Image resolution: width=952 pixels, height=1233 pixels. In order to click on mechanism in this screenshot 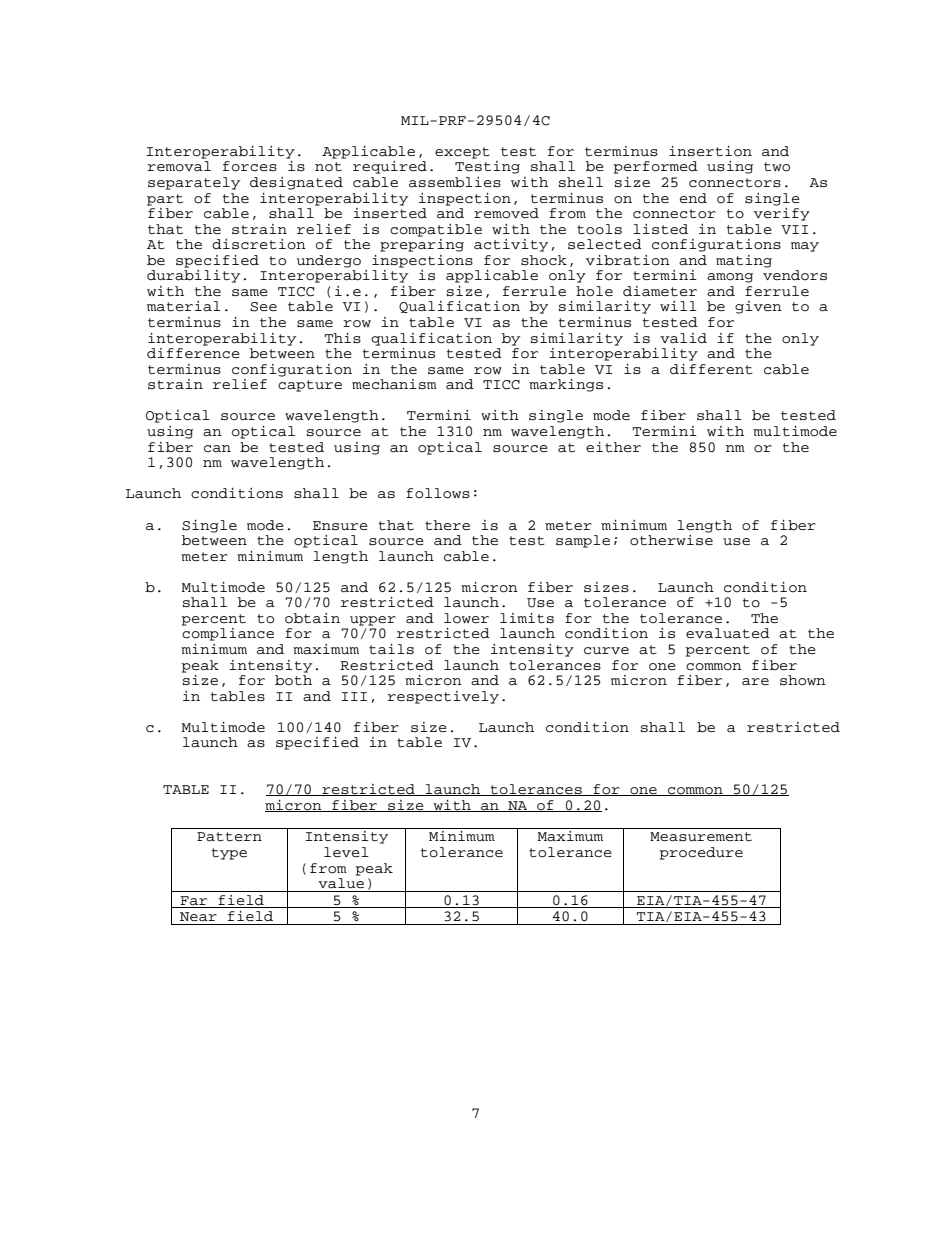, I will do `click(394, 384)`.
